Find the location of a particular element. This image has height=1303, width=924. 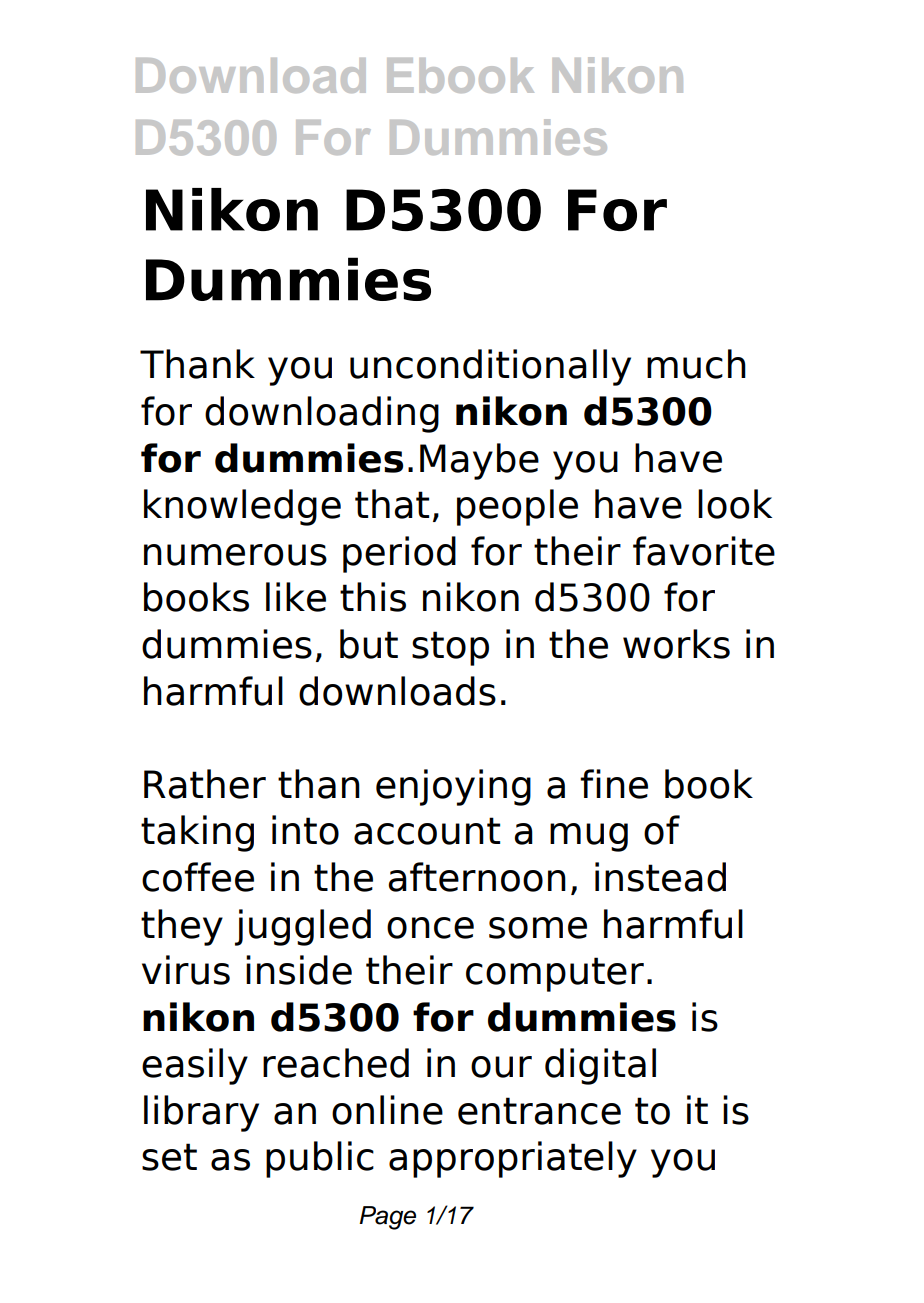

set is located at coordinates (169, 1157).
